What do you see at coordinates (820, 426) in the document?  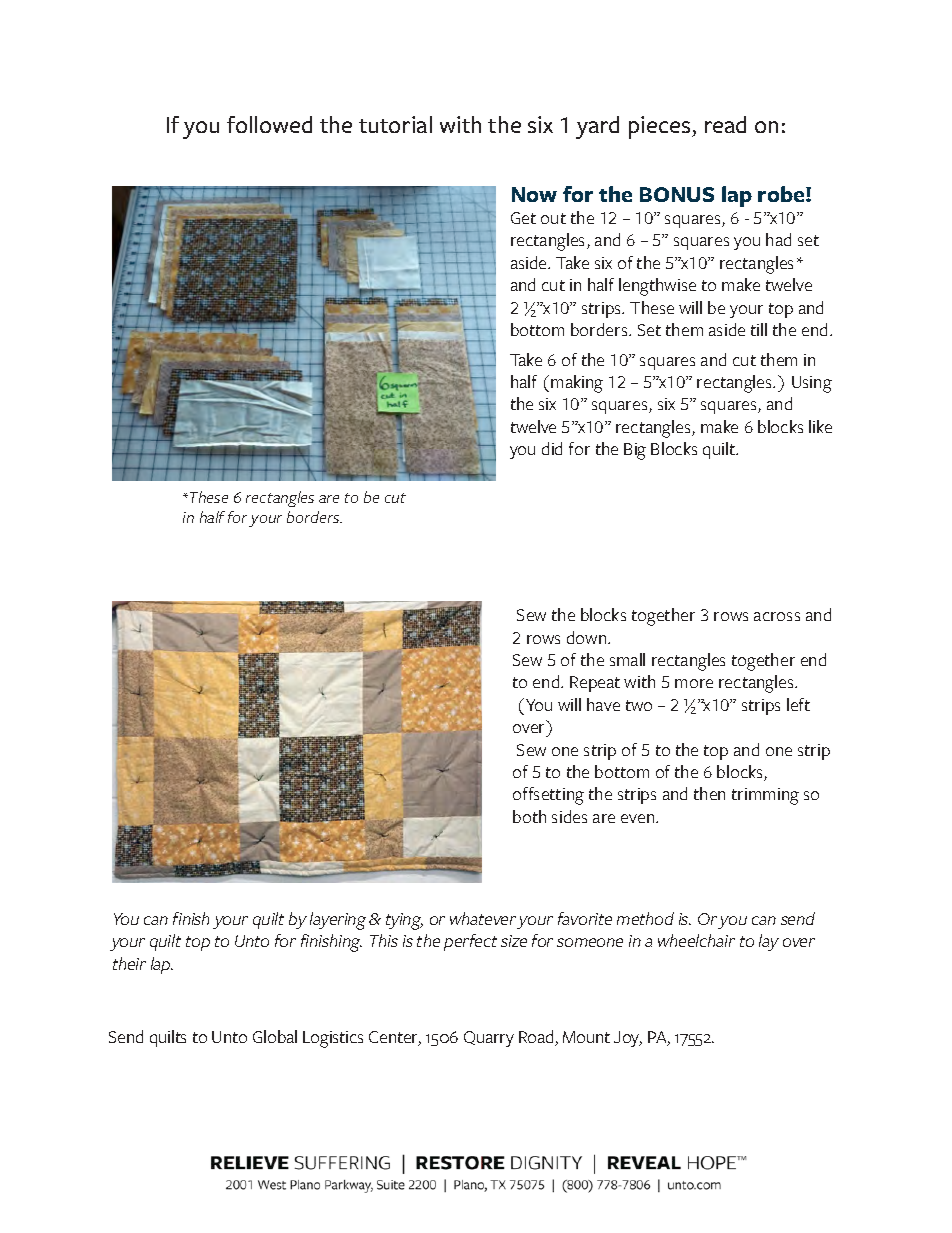 I see `like` at bounding box center [820, 426].
